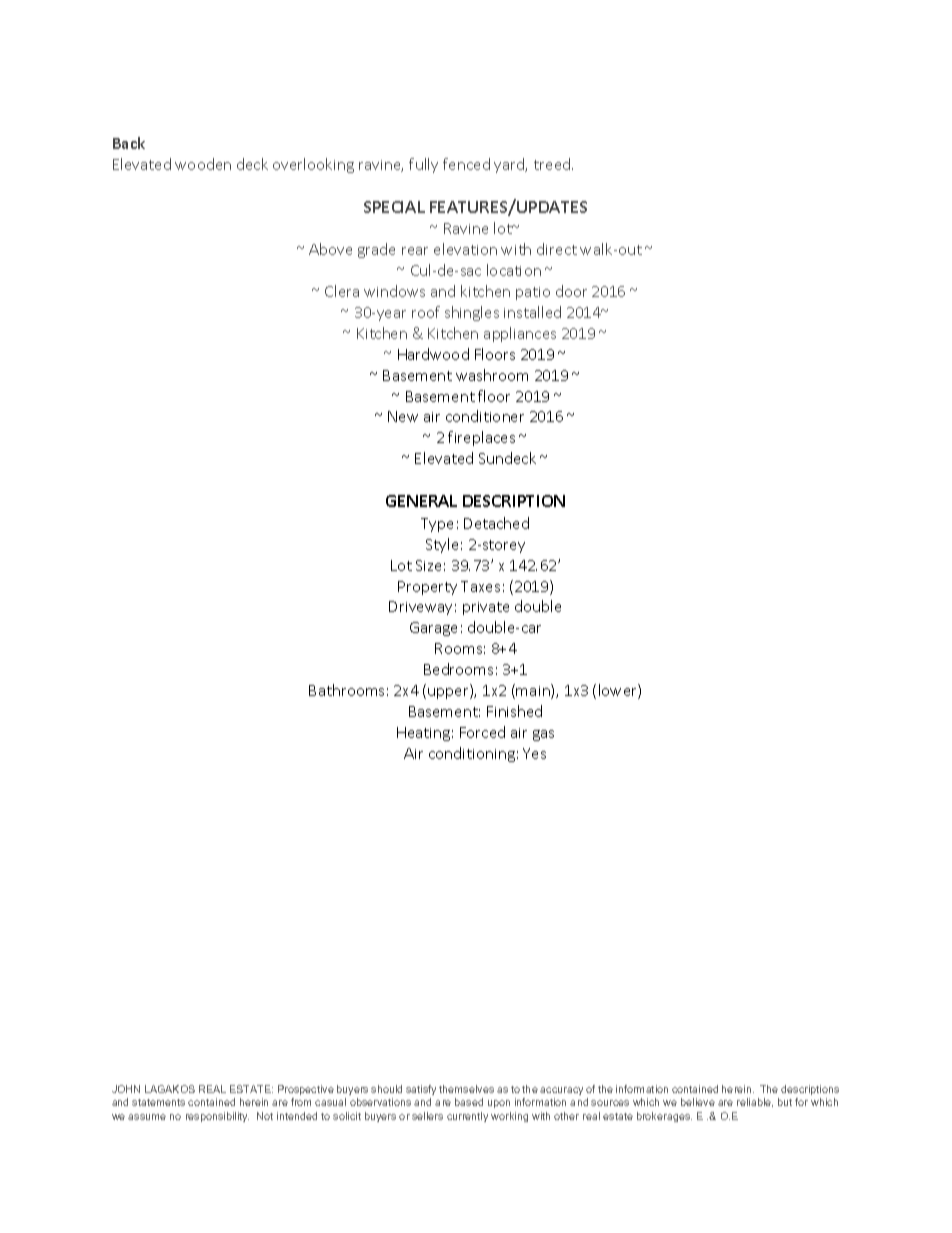 Image resolution: width=952 pixels, height=1233 pixels. What do you see at coordinates (485, 416) in the screenshot?
I see `conditioner` at bounding box center [485, 416].
